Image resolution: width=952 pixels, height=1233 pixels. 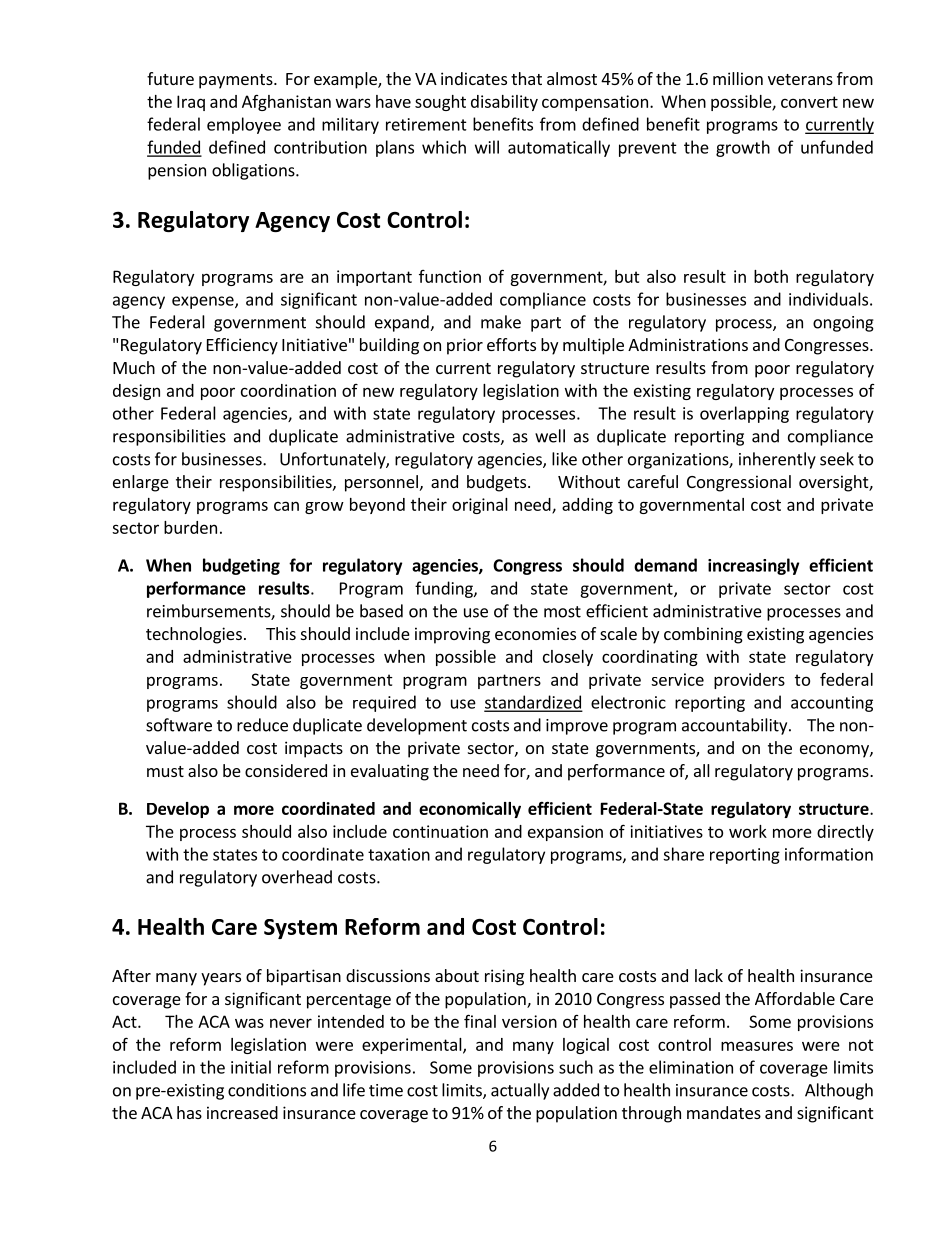 I want to click on inherently, so click(x=777, y=460).
